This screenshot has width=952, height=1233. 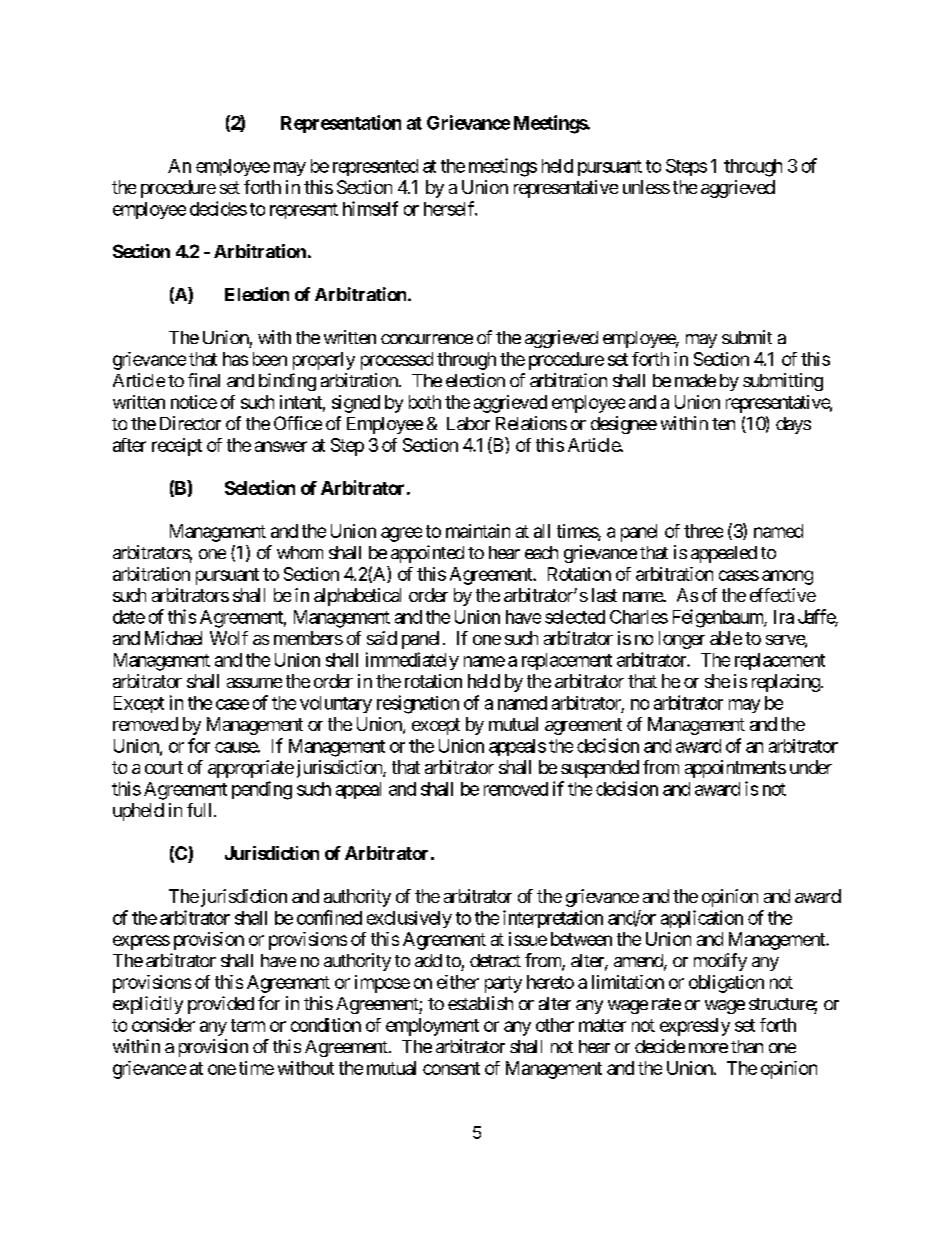 What do you see at coordinates (370, 208) in the screenshot?
I see `himself` at bounding box center [370, 208].
